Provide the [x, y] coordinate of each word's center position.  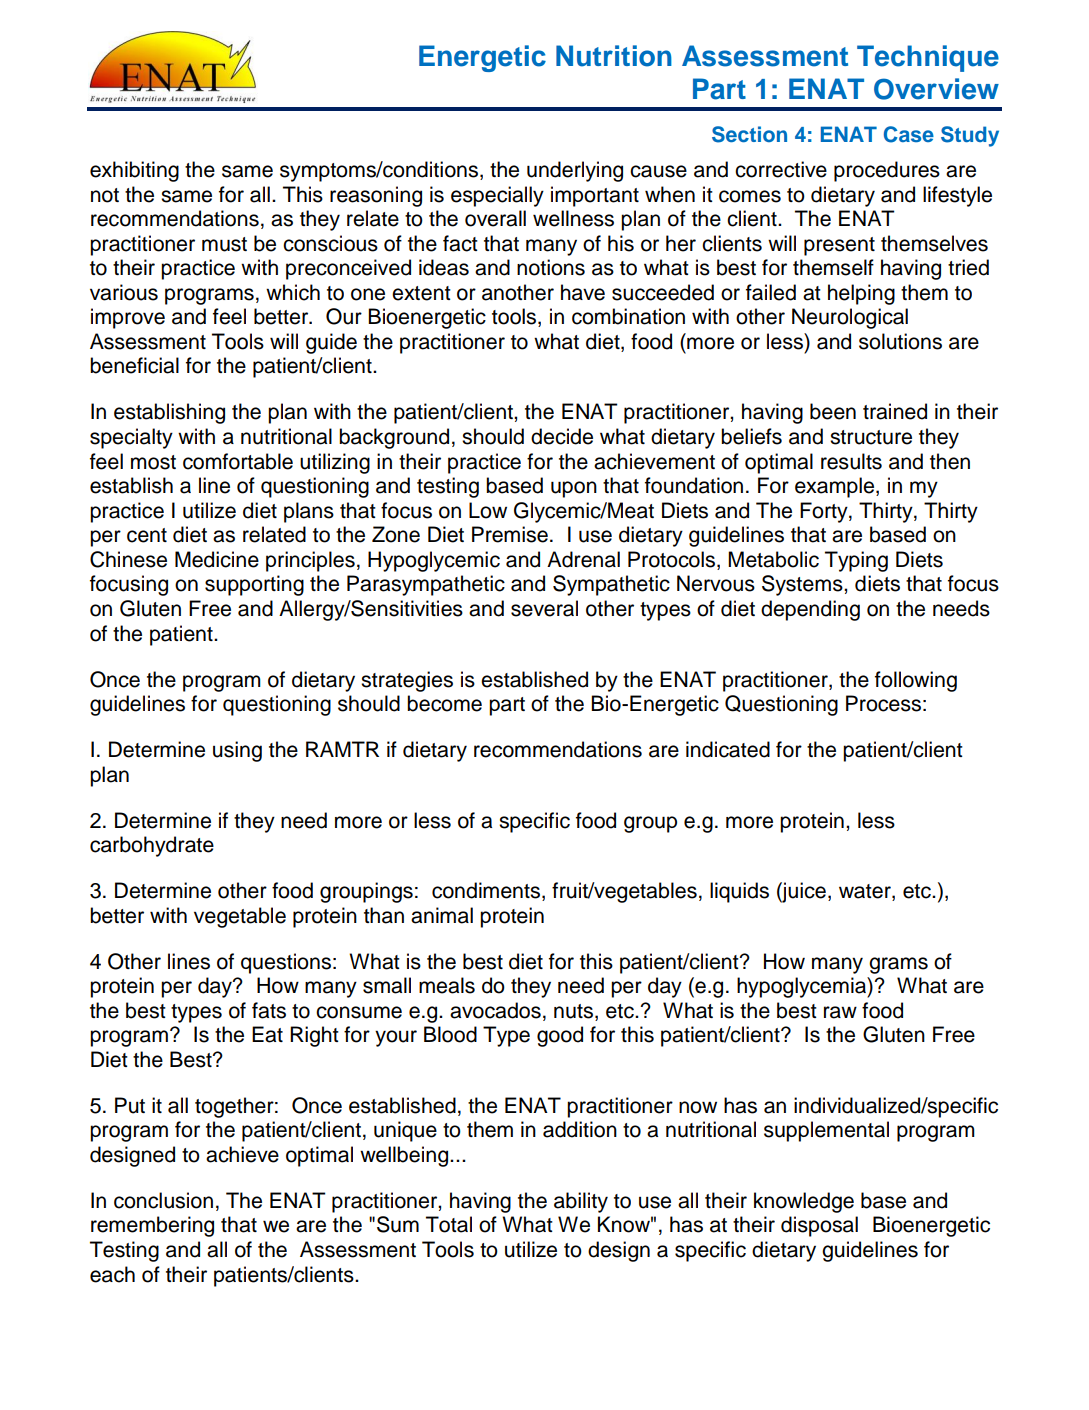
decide [562, 436]
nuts [573, 1011]
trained [895, 411]
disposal [819, 1226]
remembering [152, 1226]
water [866, 892]
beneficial [134, 365]
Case [909, 134]
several [544, 608]
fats [269, 1010]
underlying [575, 171]
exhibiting [134, 171]
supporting [254, 585]
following [916, 681]
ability [581, 1202]
